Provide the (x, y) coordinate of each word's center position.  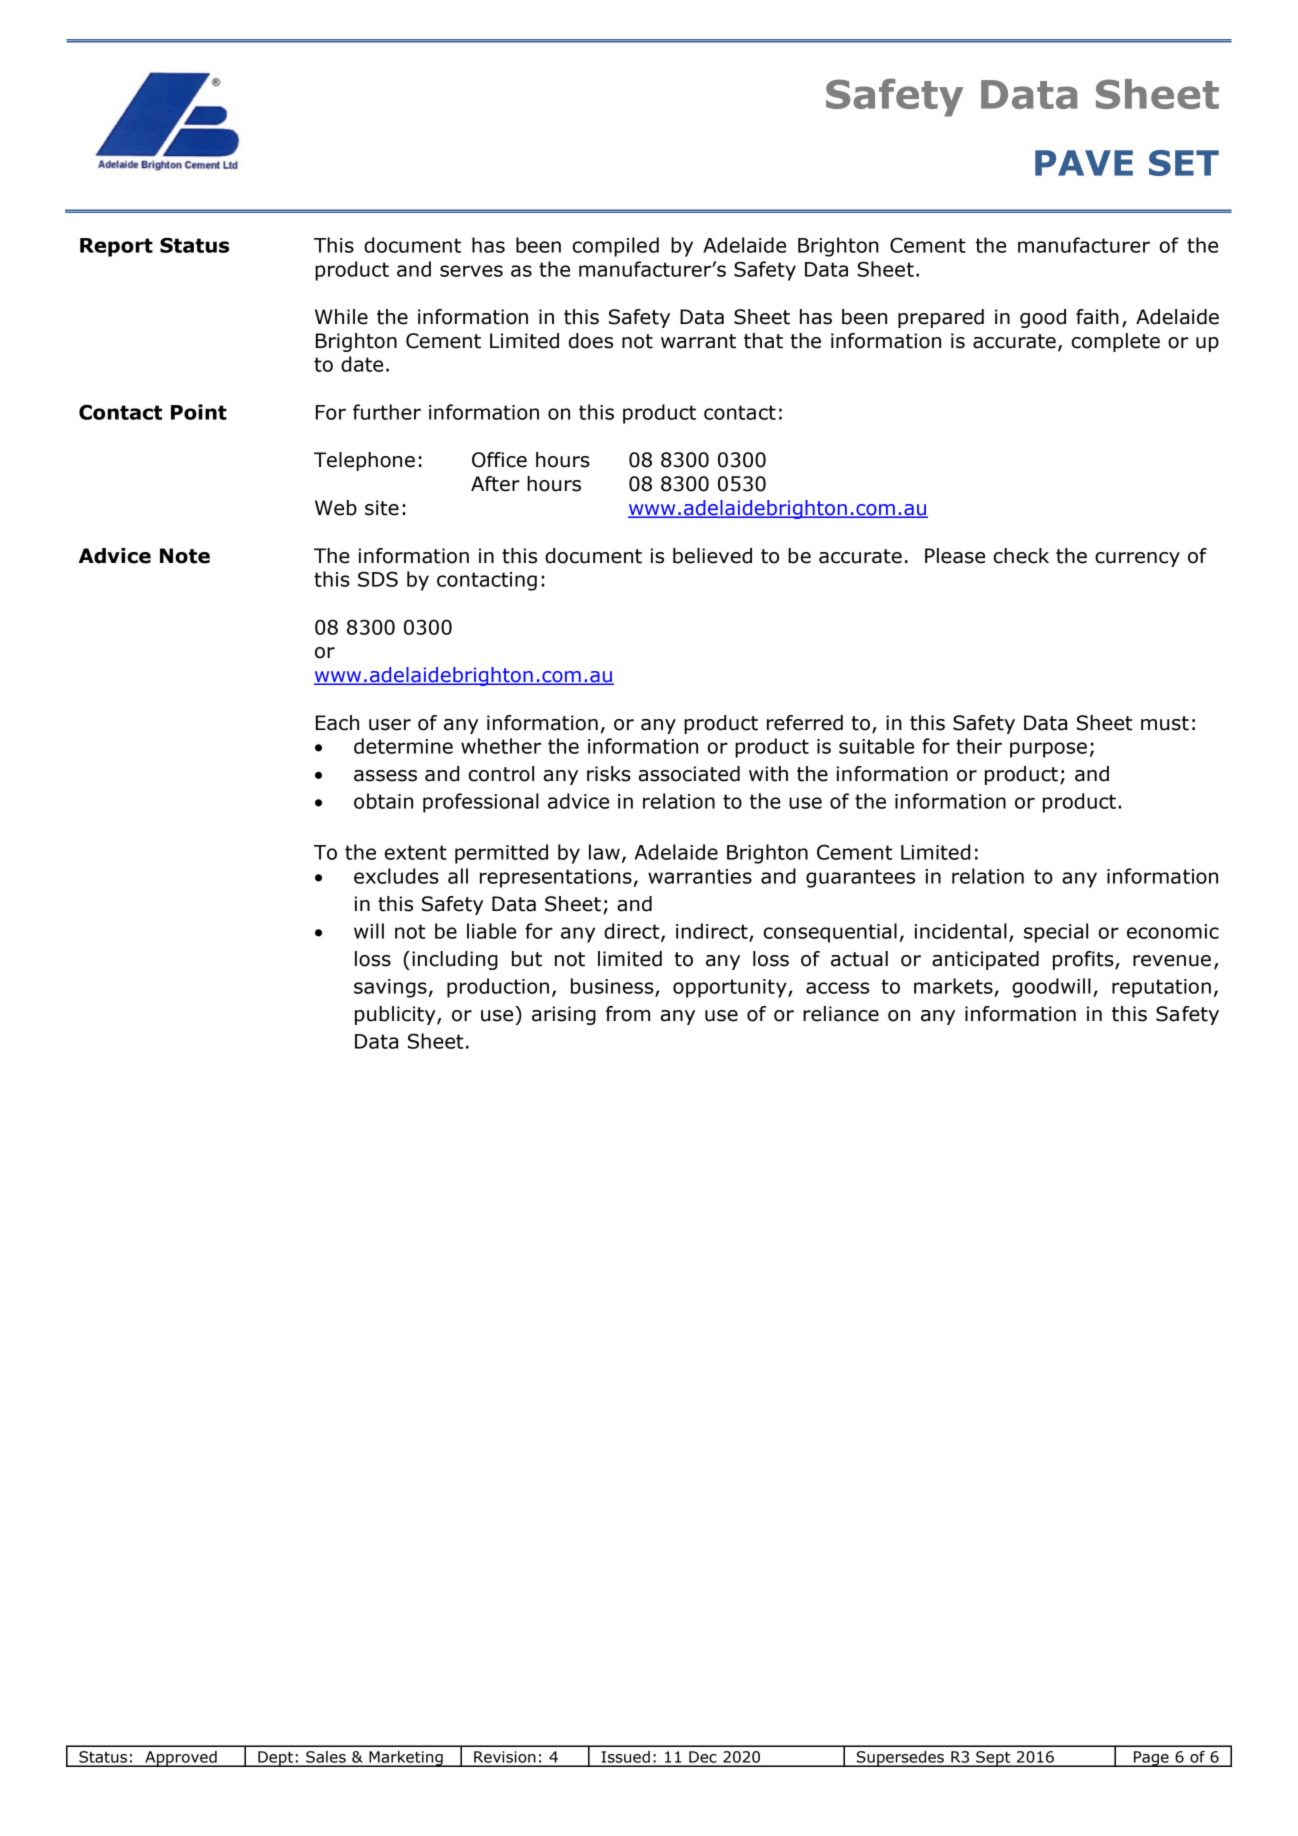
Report (116, 247)
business (613, 987)
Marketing (406, 1759)
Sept (993, 1759)
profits (1084, 960)
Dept (276, 1759)
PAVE (1084, 163)
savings (390, 988)
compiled (616, 247)
